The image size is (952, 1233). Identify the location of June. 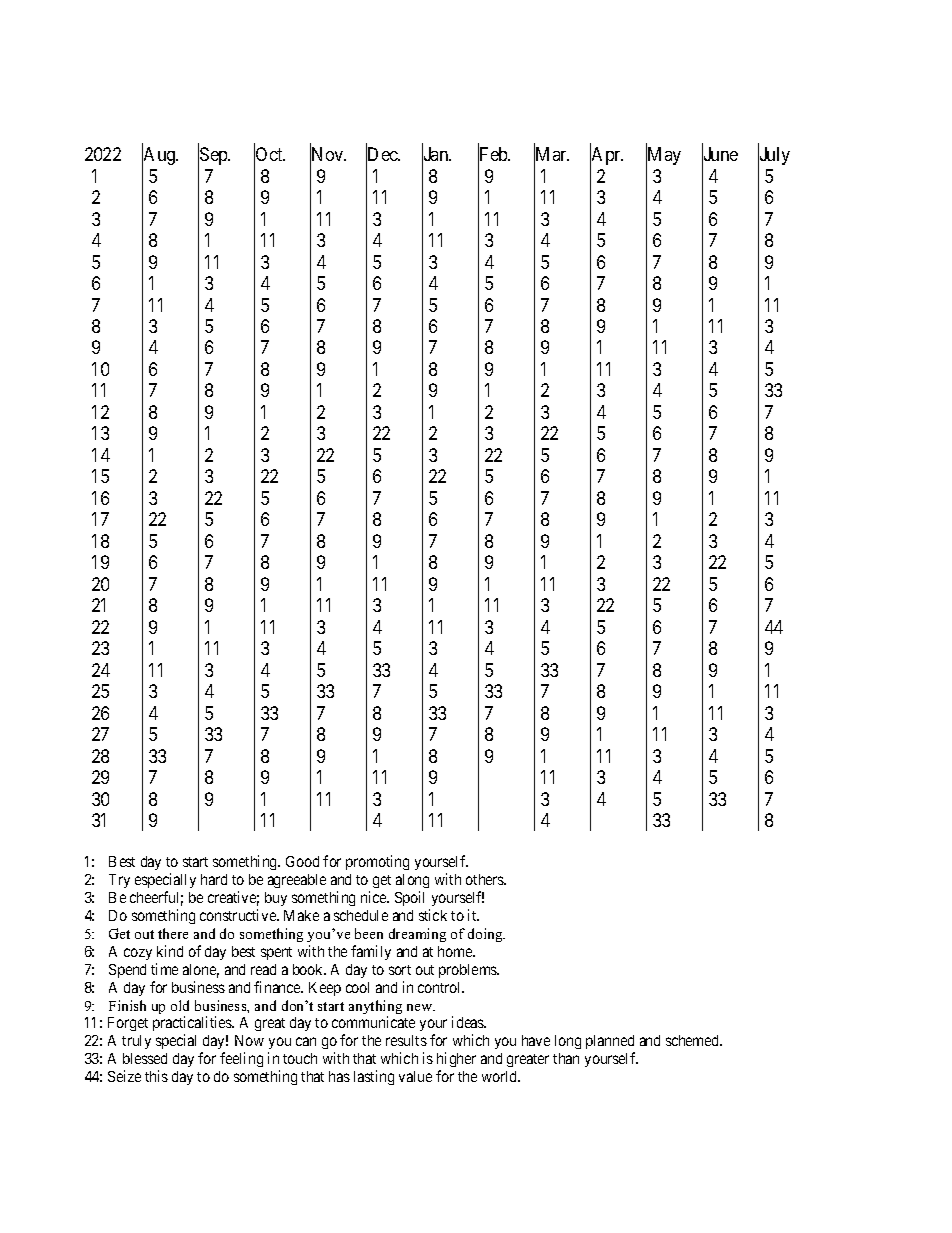
(720, 155).
